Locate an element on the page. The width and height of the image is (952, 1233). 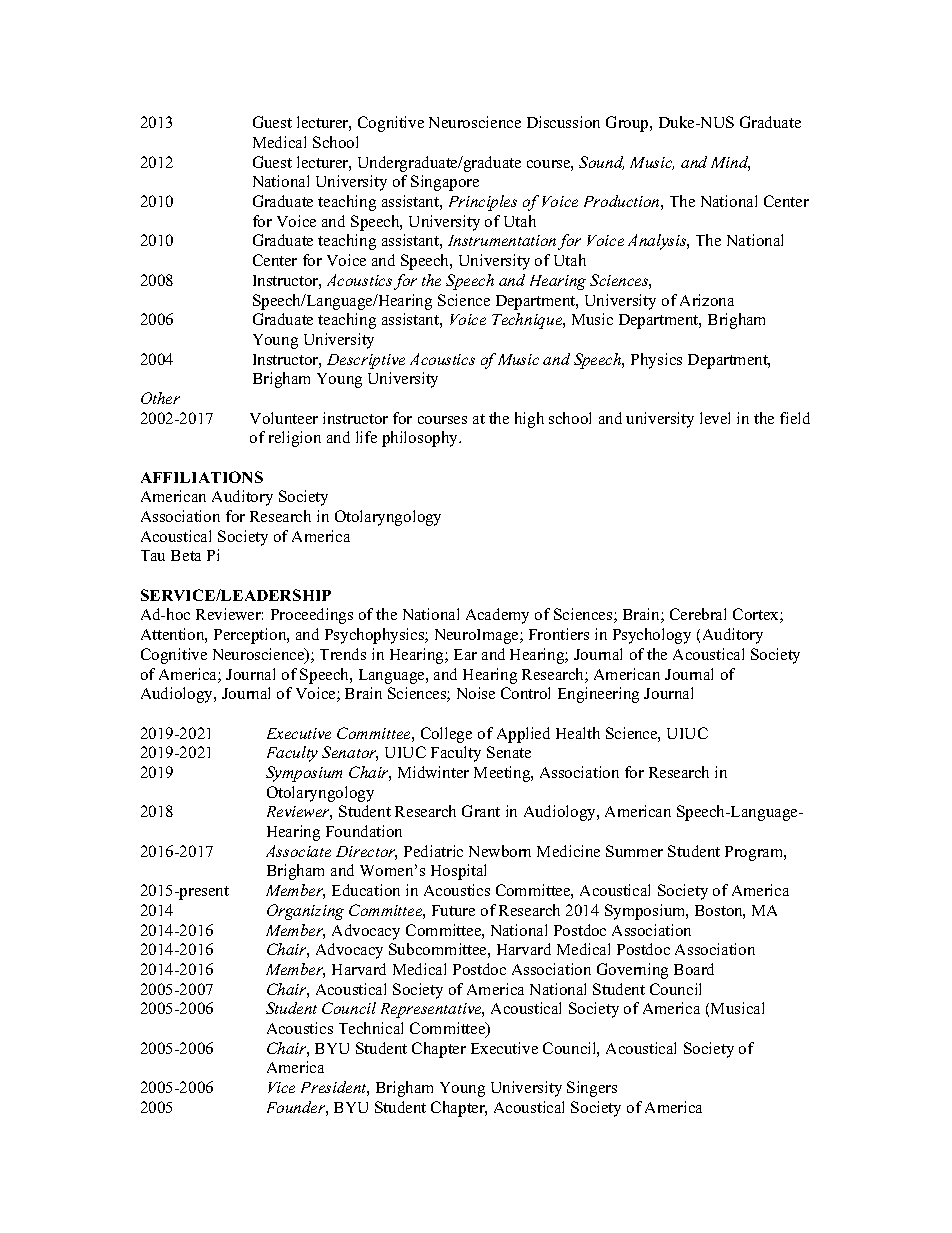
Grant is located at coordinates (481, 811).
